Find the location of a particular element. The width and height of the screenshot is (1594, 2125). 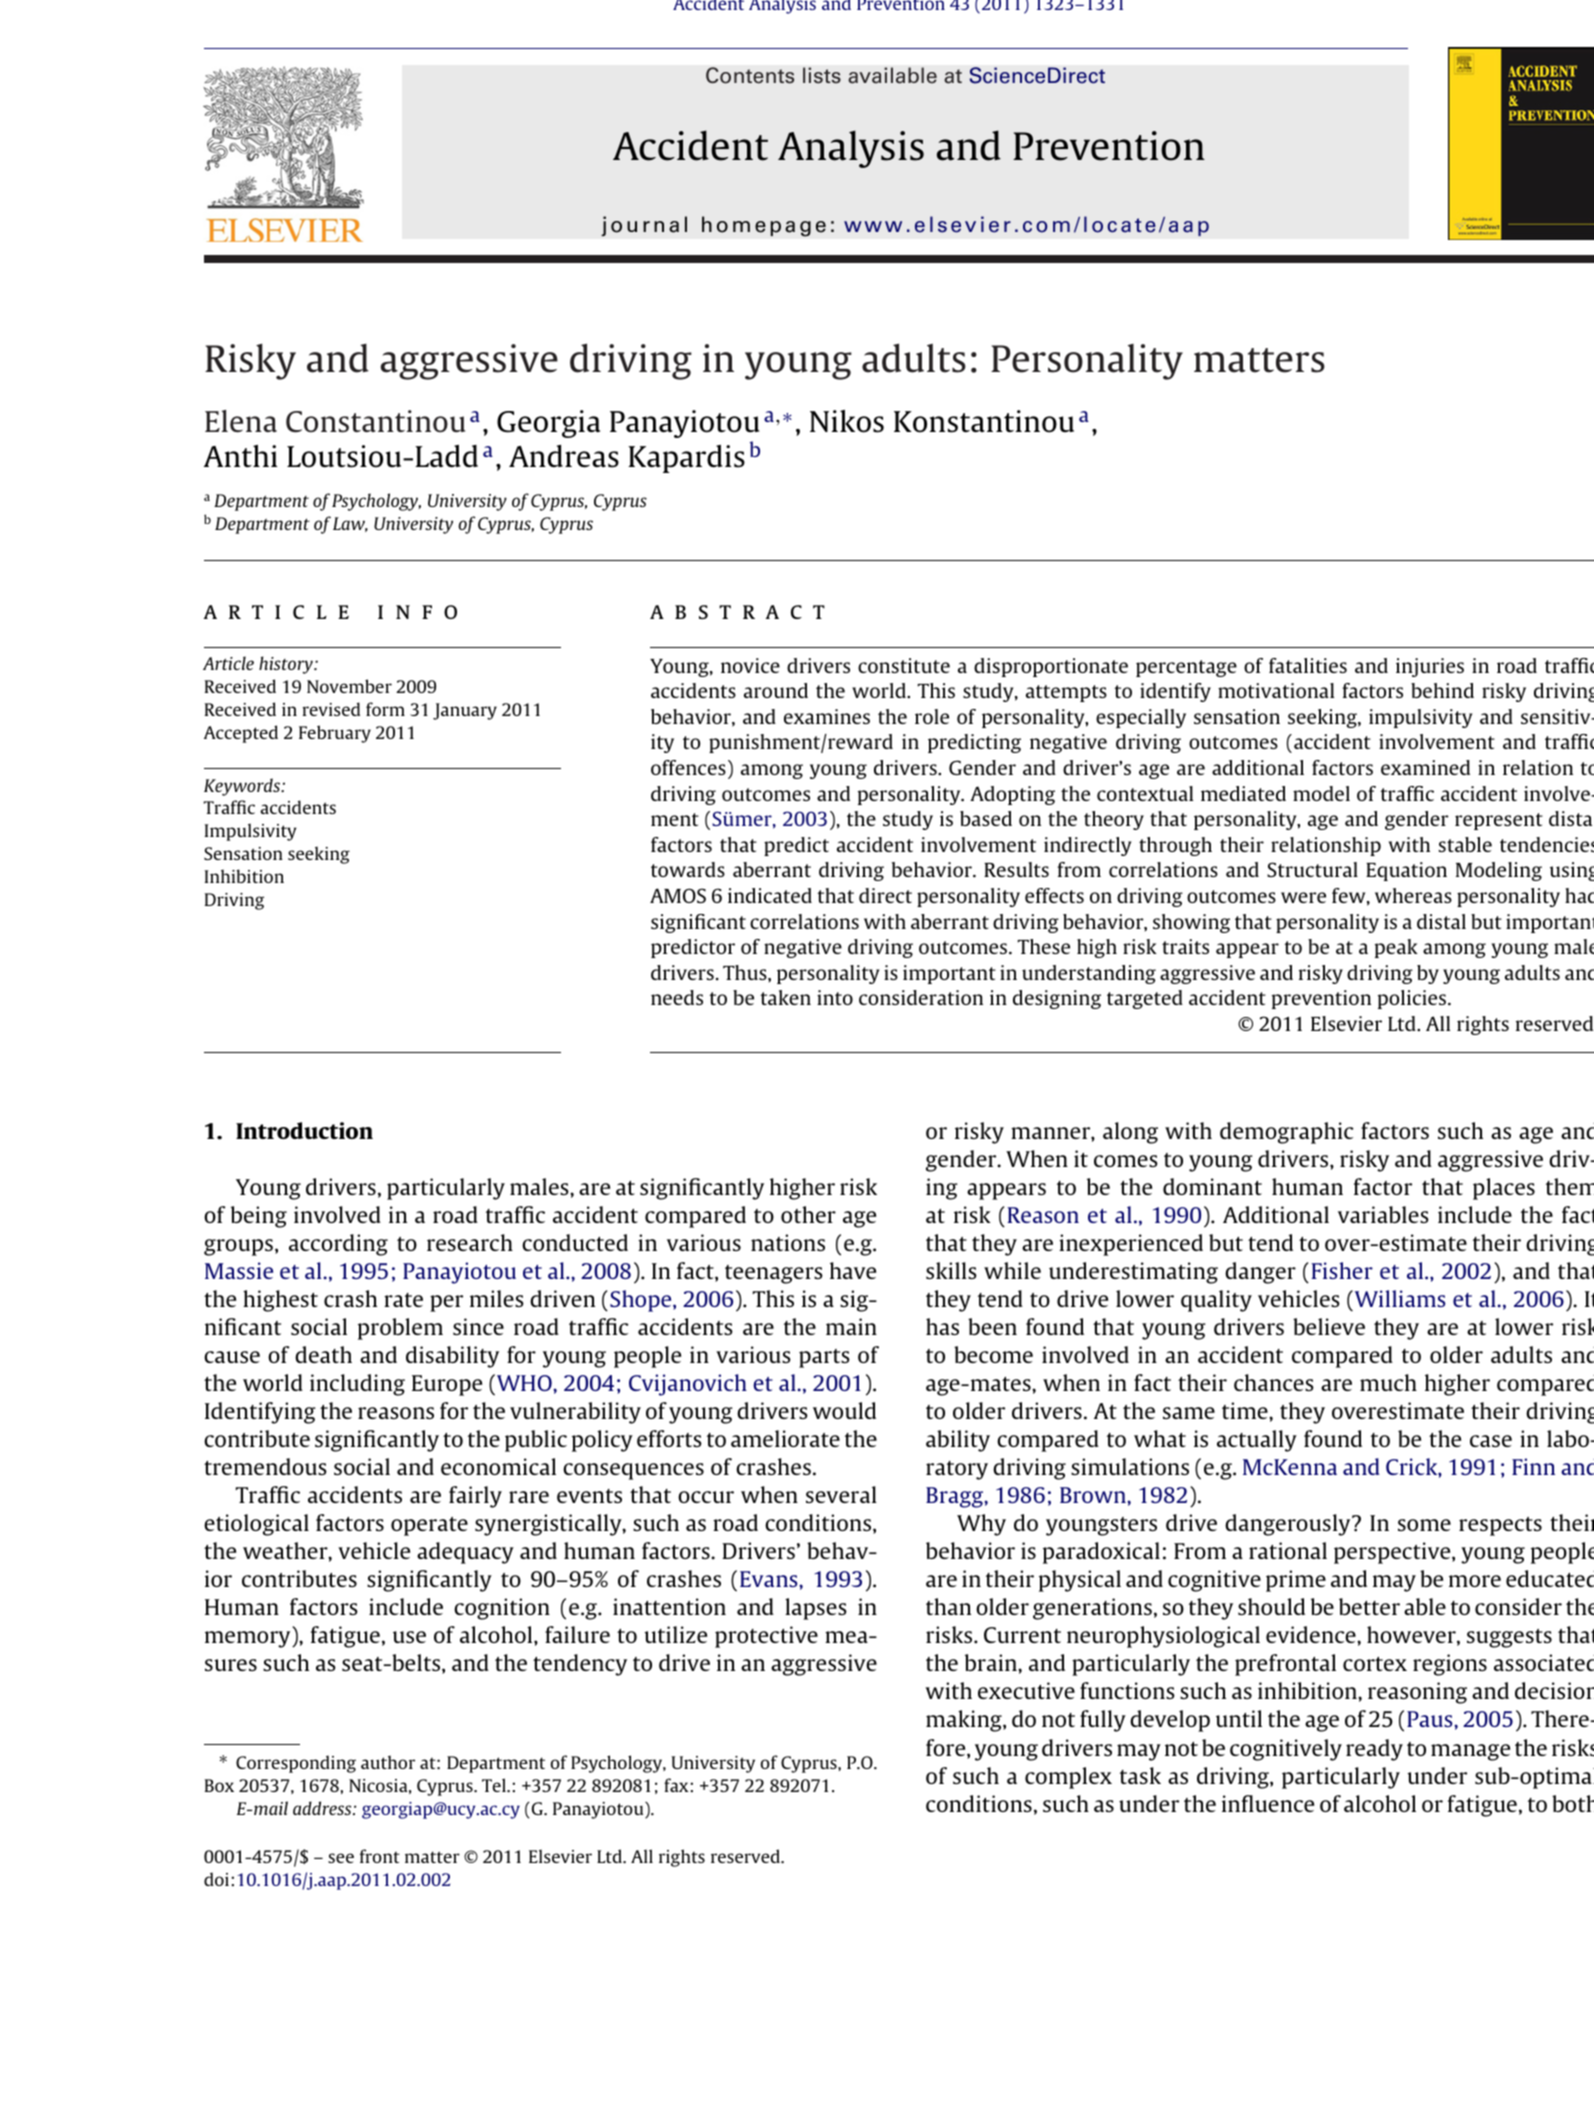

much is located at coordinates (1388, 1382).
